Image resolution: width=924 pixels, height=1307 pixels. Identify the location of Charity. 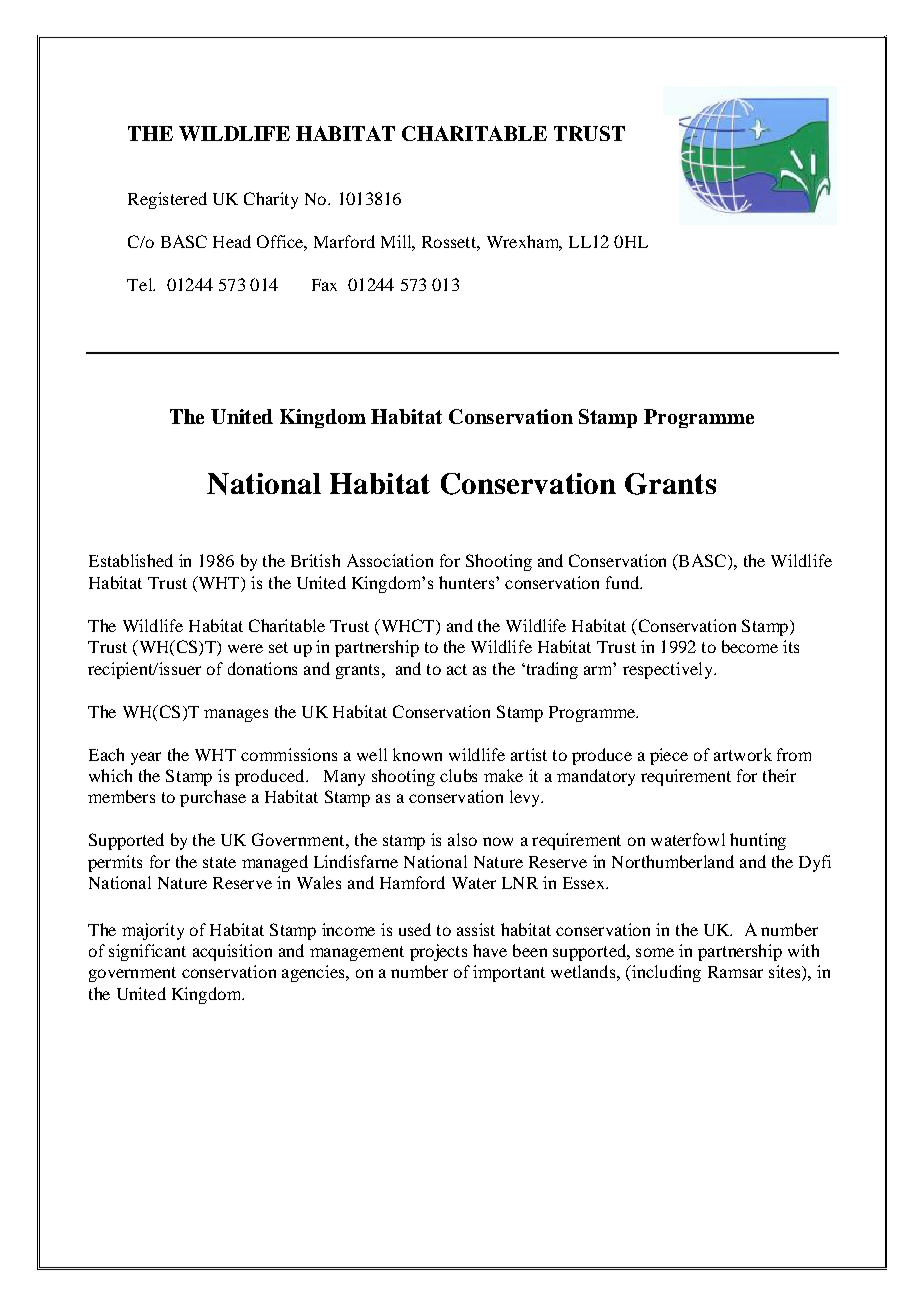
(271, 200).
